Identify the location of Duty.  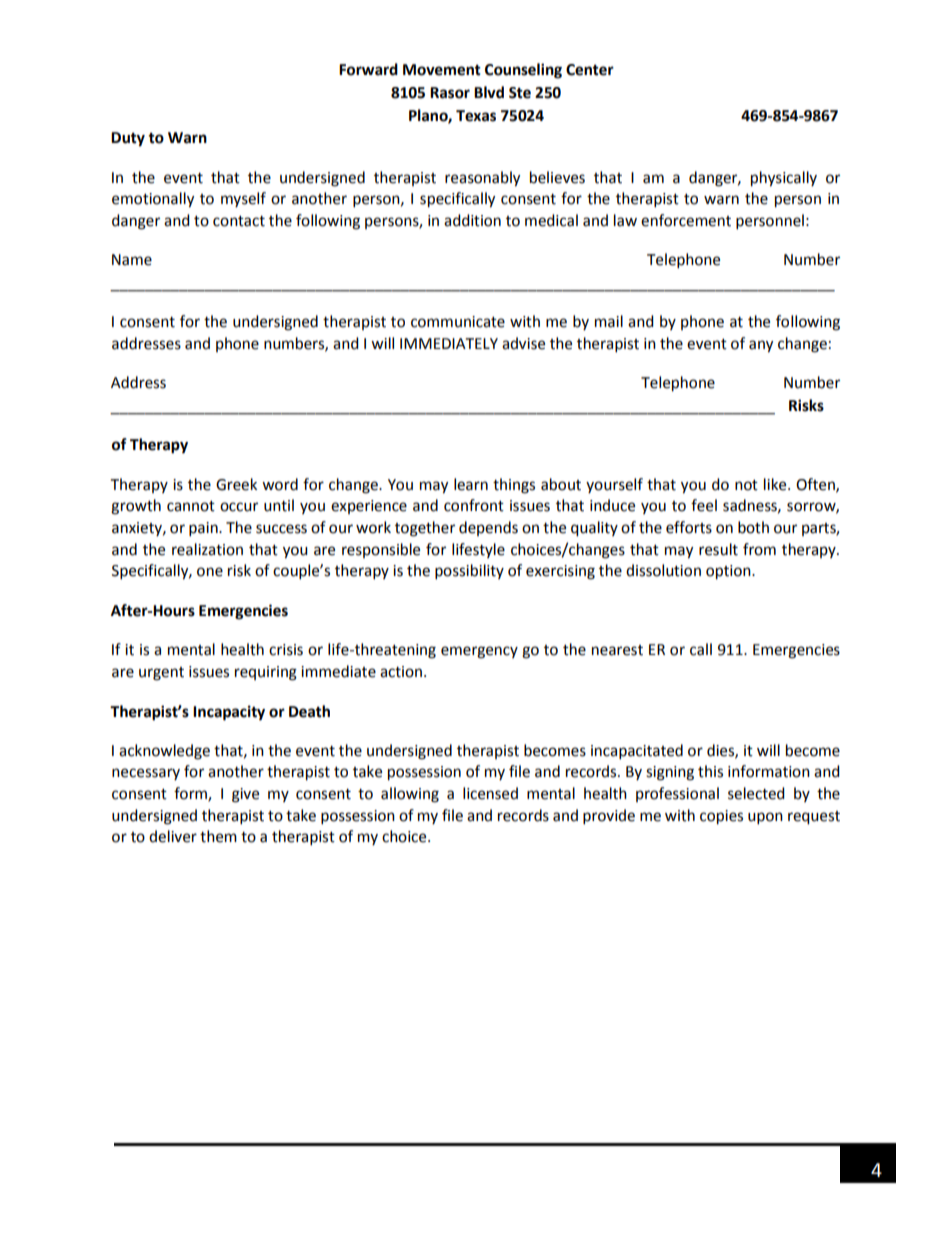
(128, 139).
